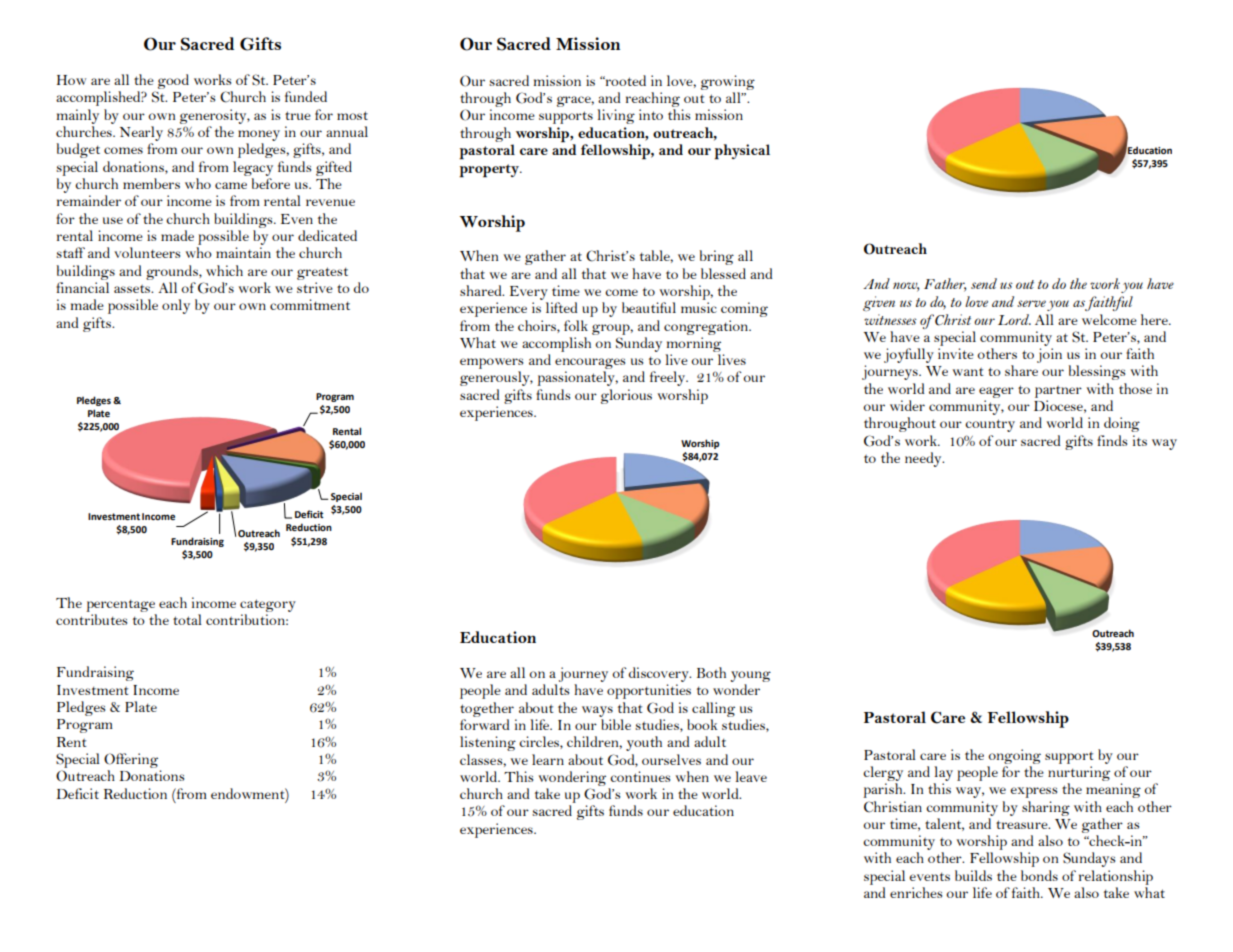  Describe the element at coordinates (640, 776) in the document. I see `continues` at that location.
